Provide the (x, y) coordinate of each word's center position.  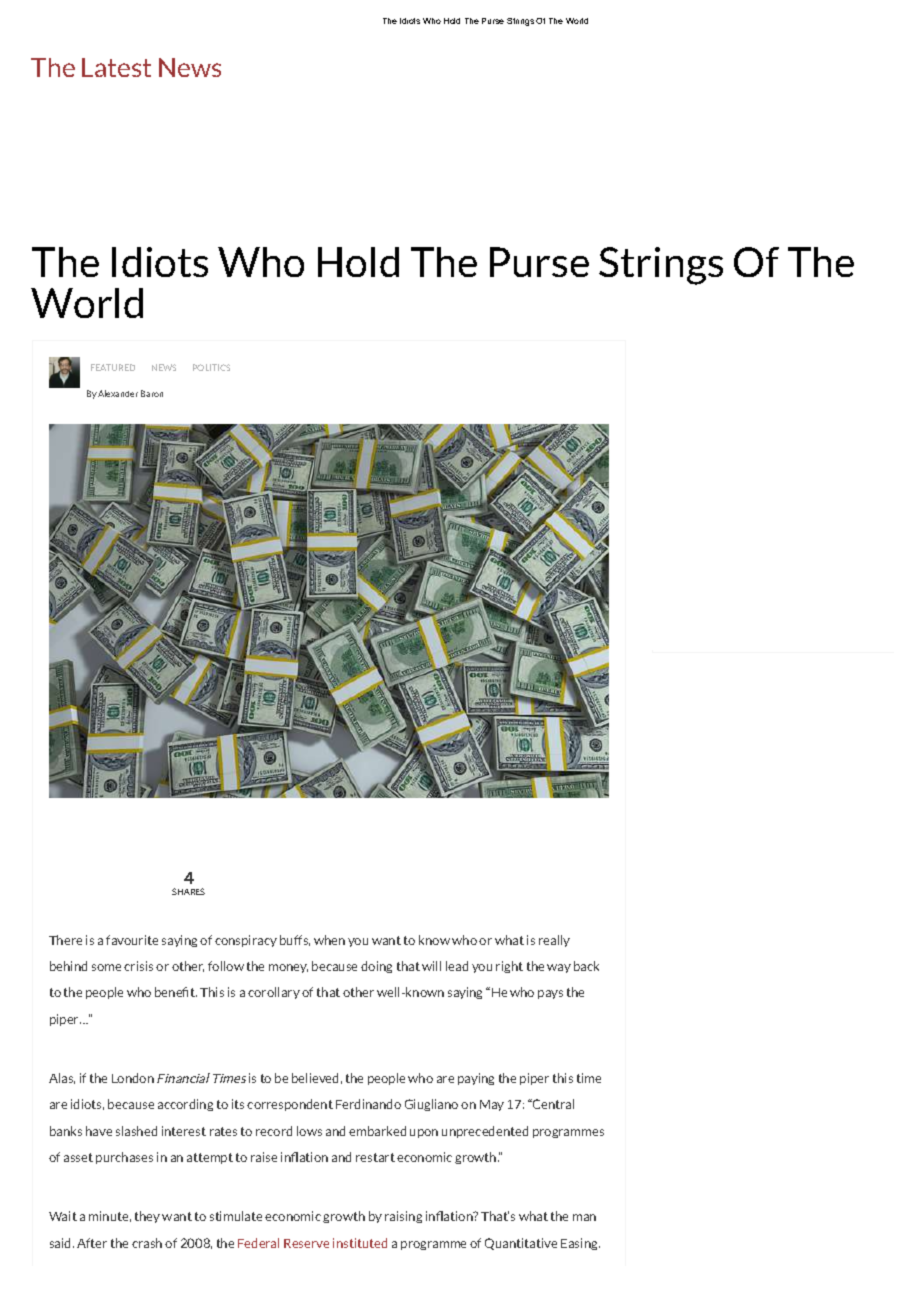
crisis (138, 966)
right (509, 967)
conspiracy (246, 941)
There (65, 940)
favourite (132, 940)
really (554, 941)
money (288, 968)
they (147, 1217)
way (559, 968)
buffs (295, 940)
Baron (152, 393)
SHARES (188, 891)
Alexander (118, 393)
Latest (116, 67)
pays (550, 994)
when (329, 940)
